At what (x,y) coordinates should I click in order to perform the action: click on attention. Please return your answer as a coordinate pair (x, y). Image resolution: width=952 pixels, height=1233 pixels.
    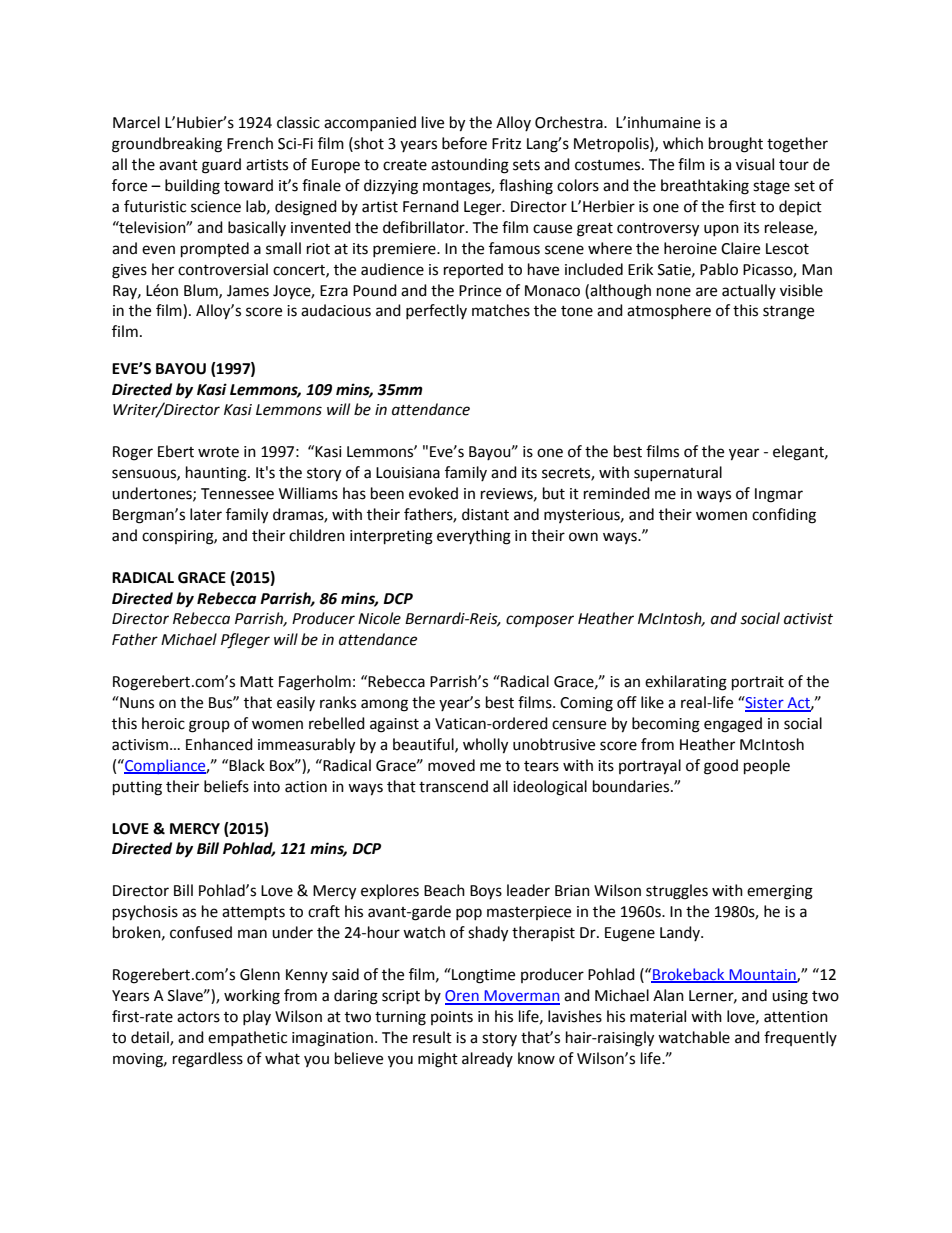
    Looking at the image, I should click on (796, 1017).
